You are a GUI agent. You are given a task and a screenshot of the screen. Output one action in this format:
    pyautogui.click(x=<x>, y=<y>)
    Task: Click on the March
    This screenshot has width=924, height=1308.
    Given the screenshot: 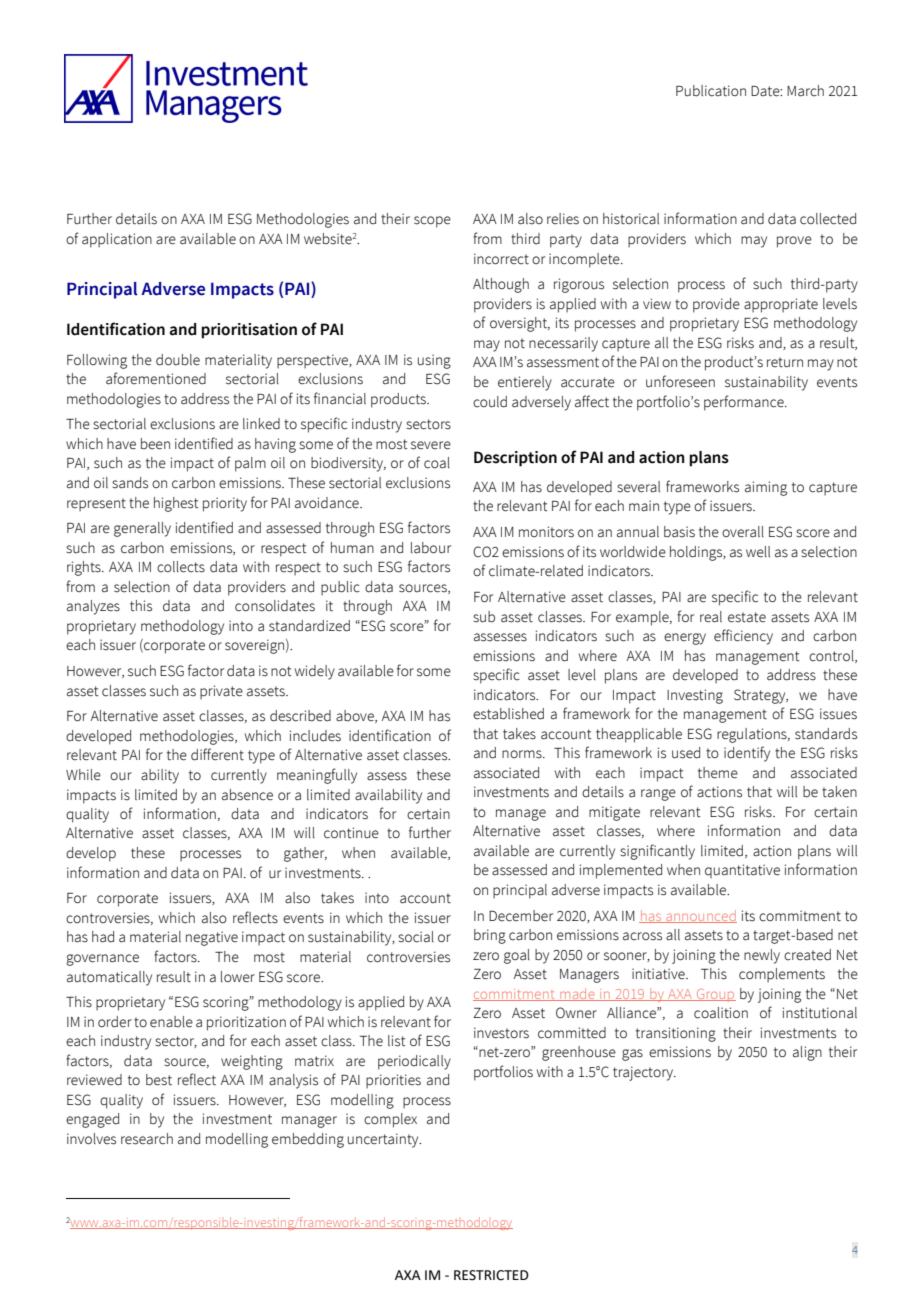 What is the action you would take?
    pyautogui.click(x=805, y=91)
